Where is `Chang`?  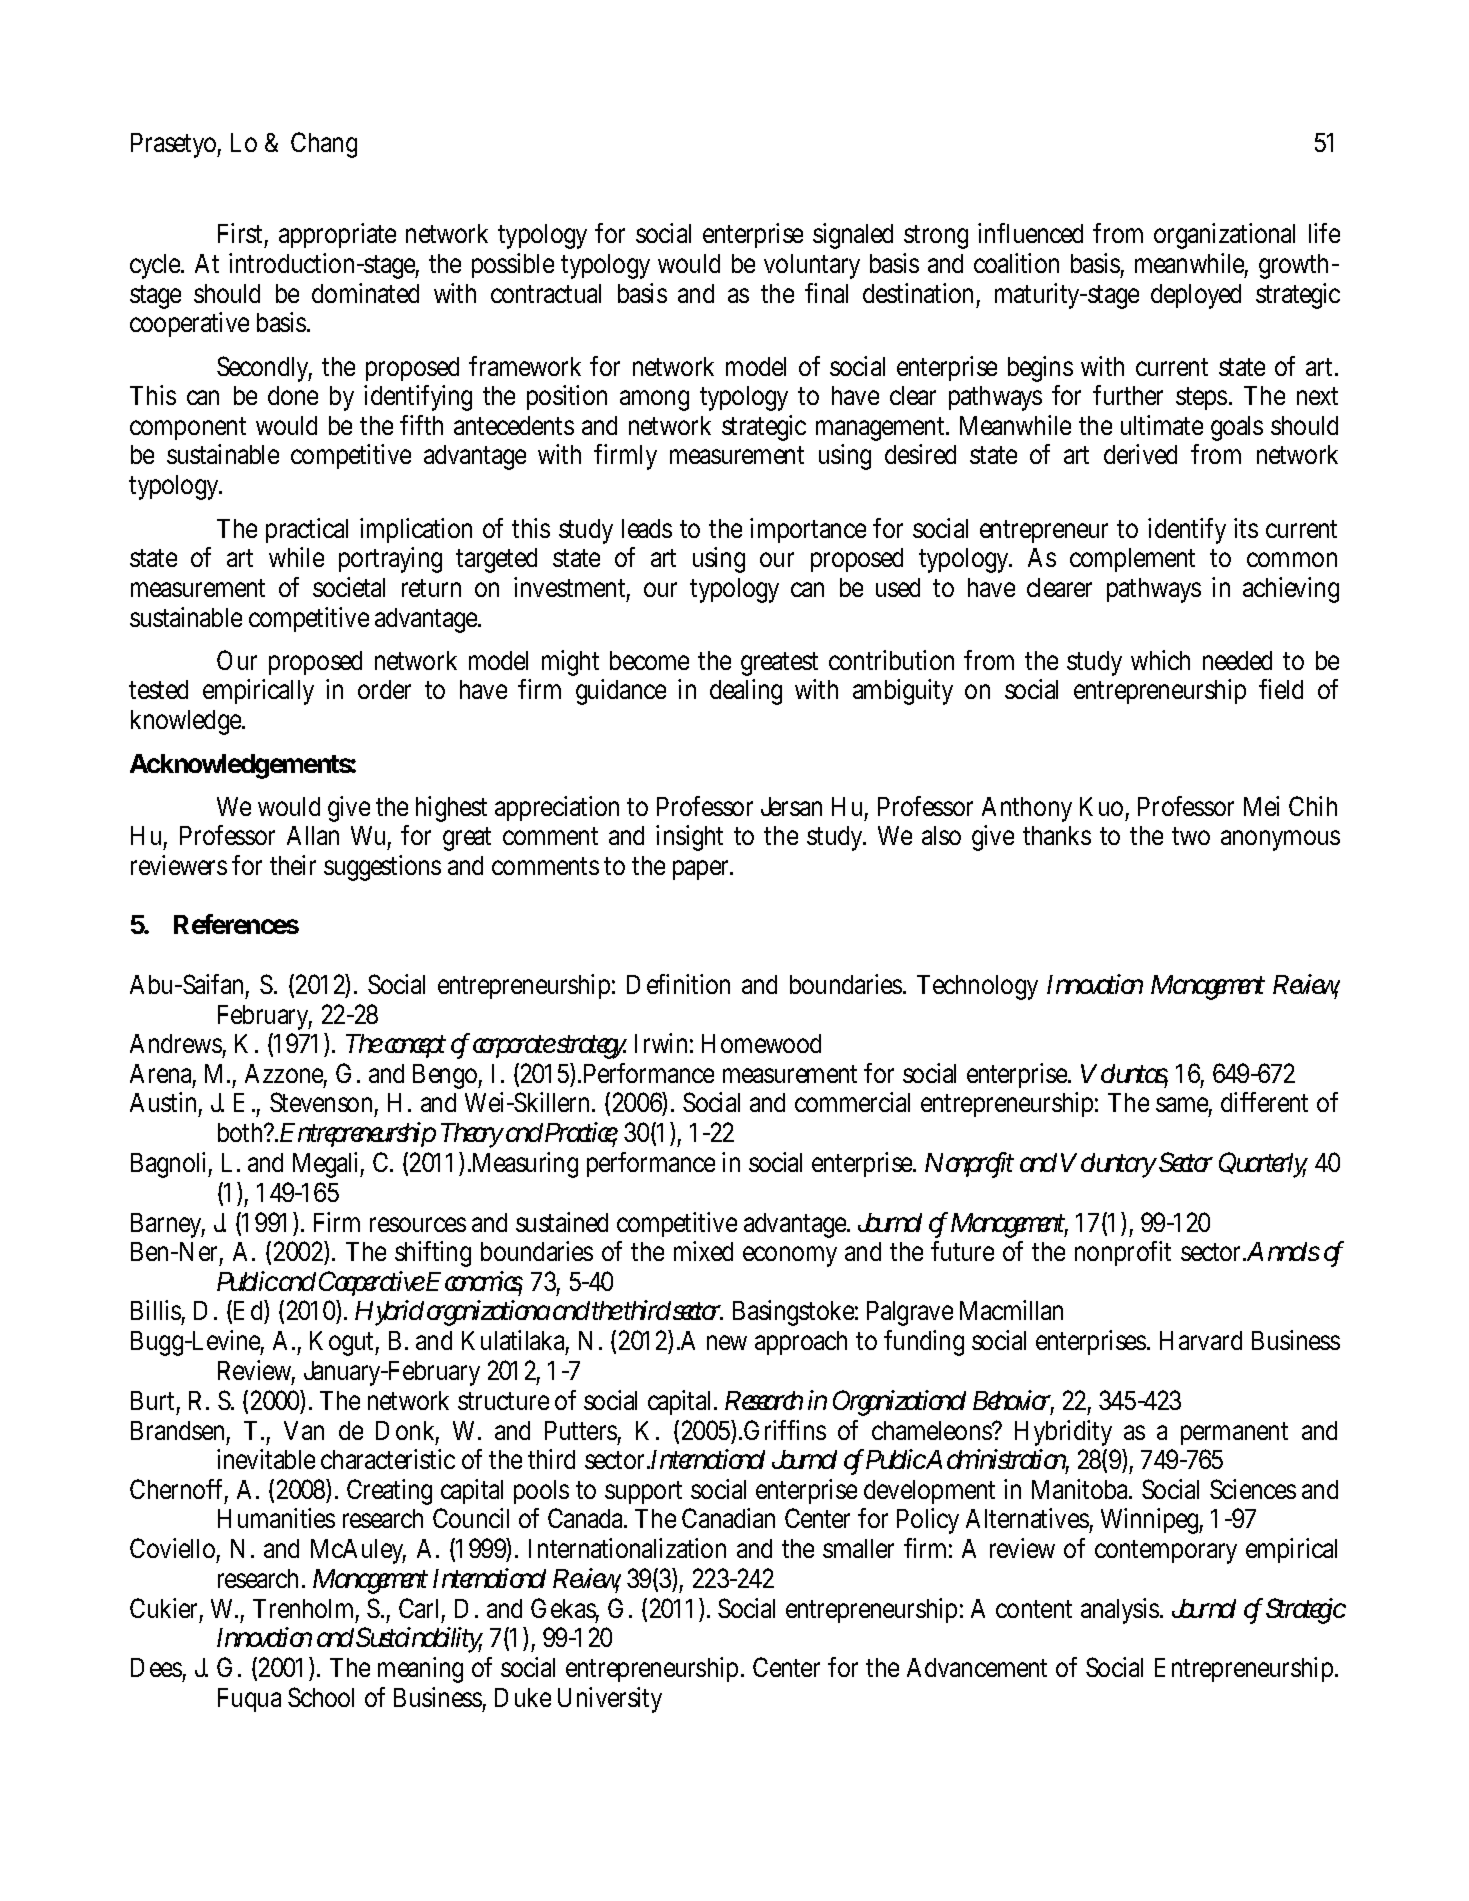
Chang is located at coordinates (324, 145).
